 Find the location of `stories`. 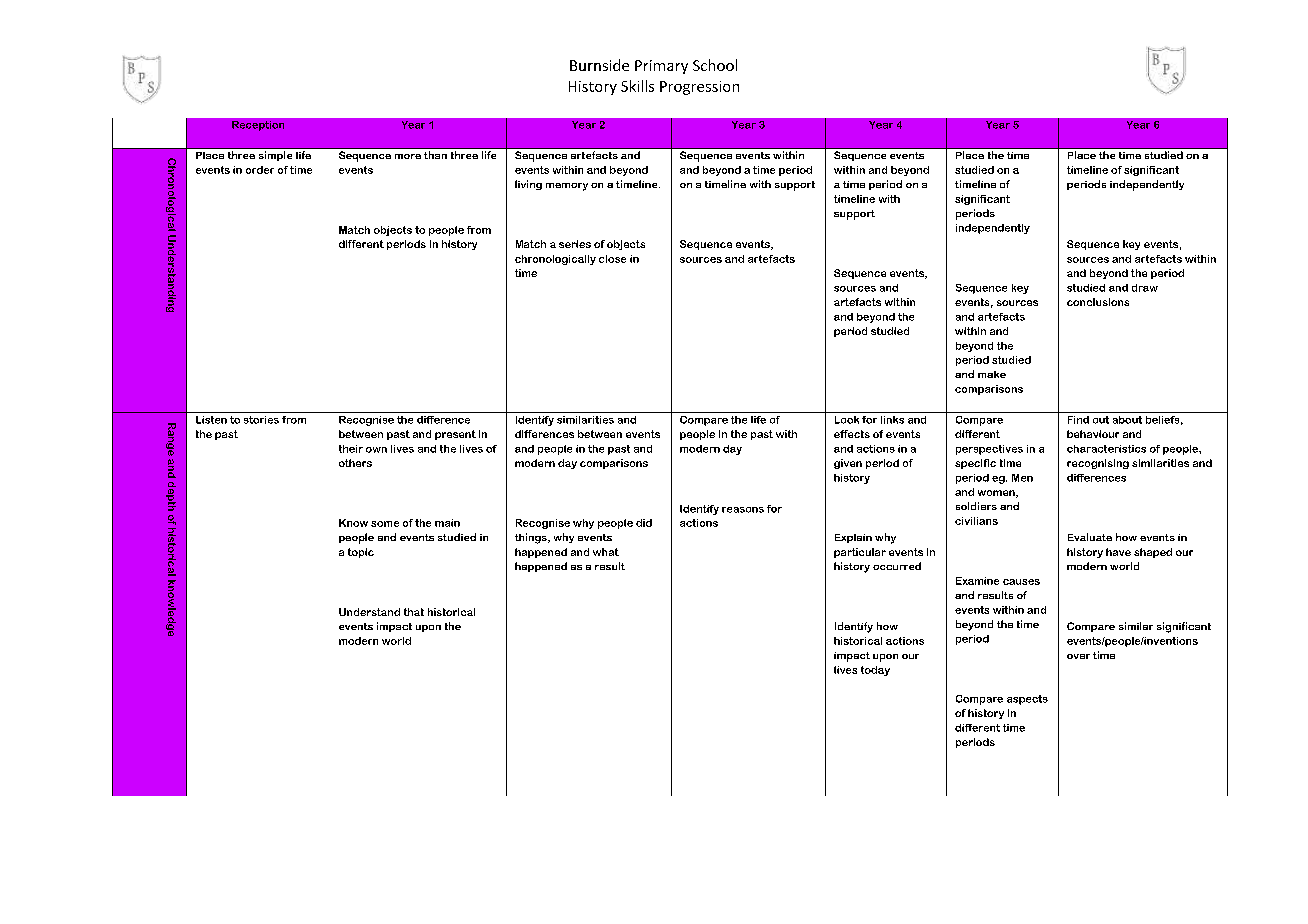

stories is located at coordinates (261, 420).
